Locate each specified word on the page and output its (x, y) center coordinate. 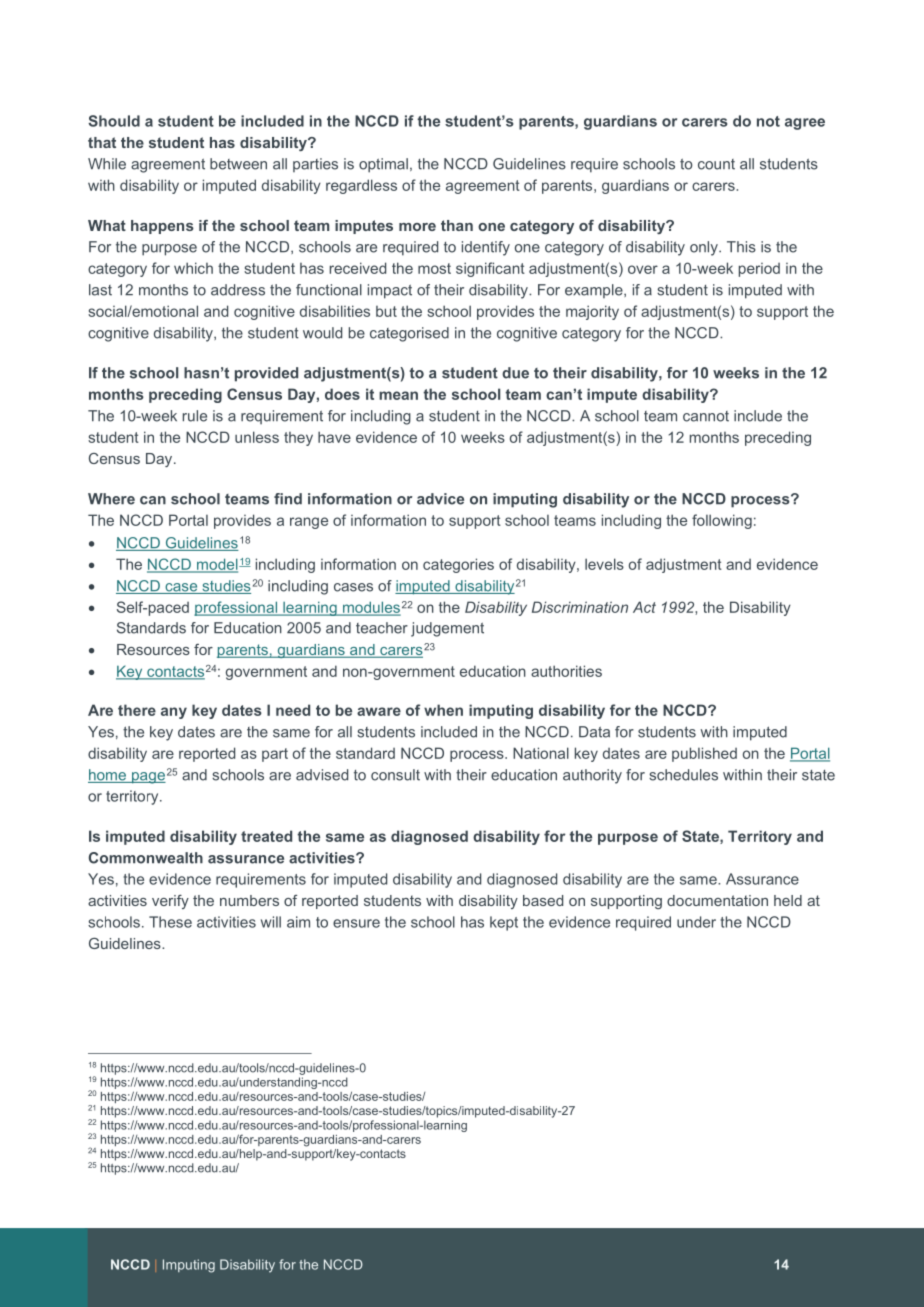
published (704, 754)
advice (440, 499)
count (716, 164)
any (174, 713)
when (443, 710)
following (722, 521)
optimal (383, 165)
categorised (409, 334)
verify (170, 902)
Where (111, 499)
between (238, 164)
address (238, 290)
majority (592, 312)
